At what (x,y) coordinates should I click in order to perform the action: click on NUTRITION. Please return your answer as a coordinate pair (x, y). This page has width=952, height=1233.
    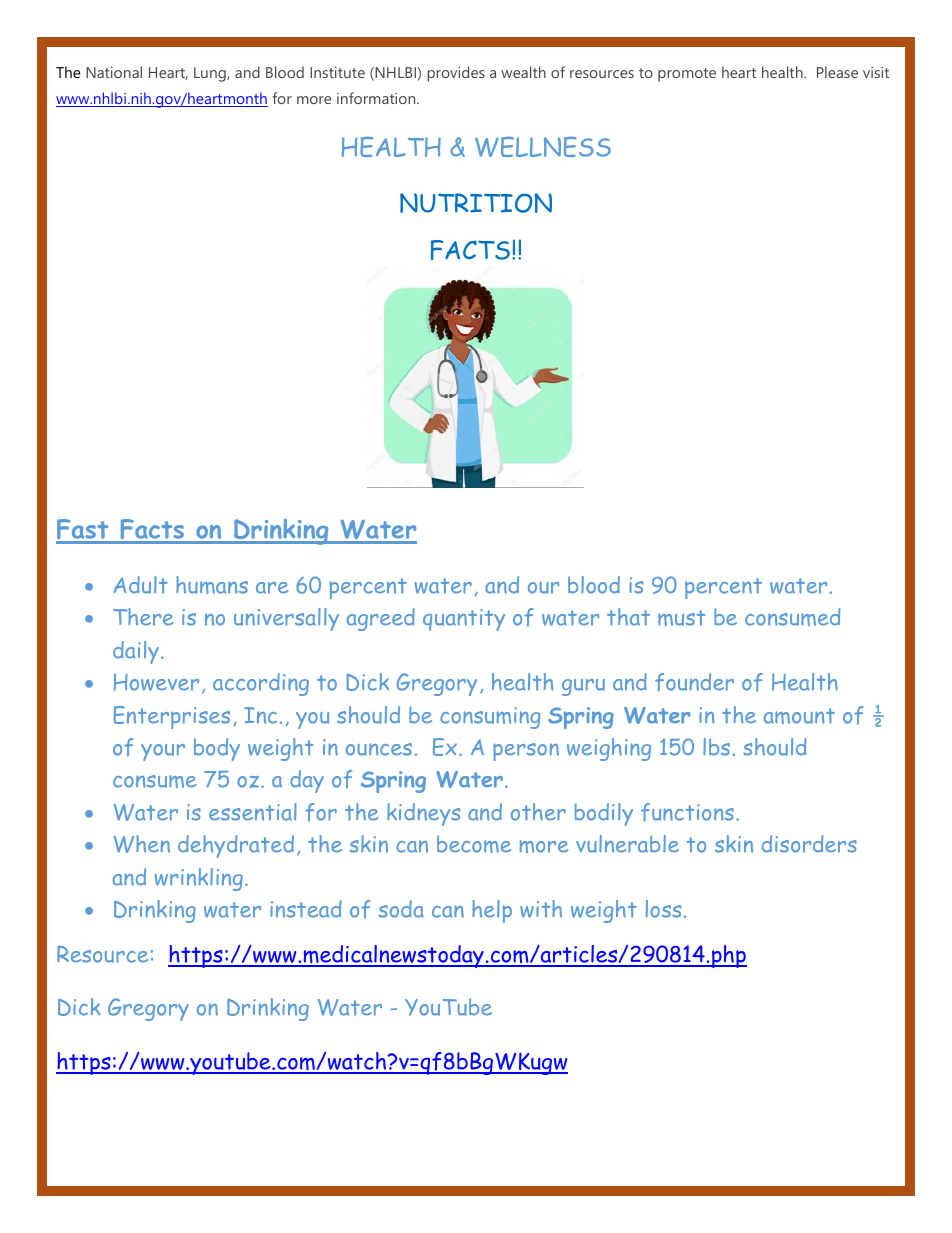
    Looking at the image, I should click on (476, 203).
